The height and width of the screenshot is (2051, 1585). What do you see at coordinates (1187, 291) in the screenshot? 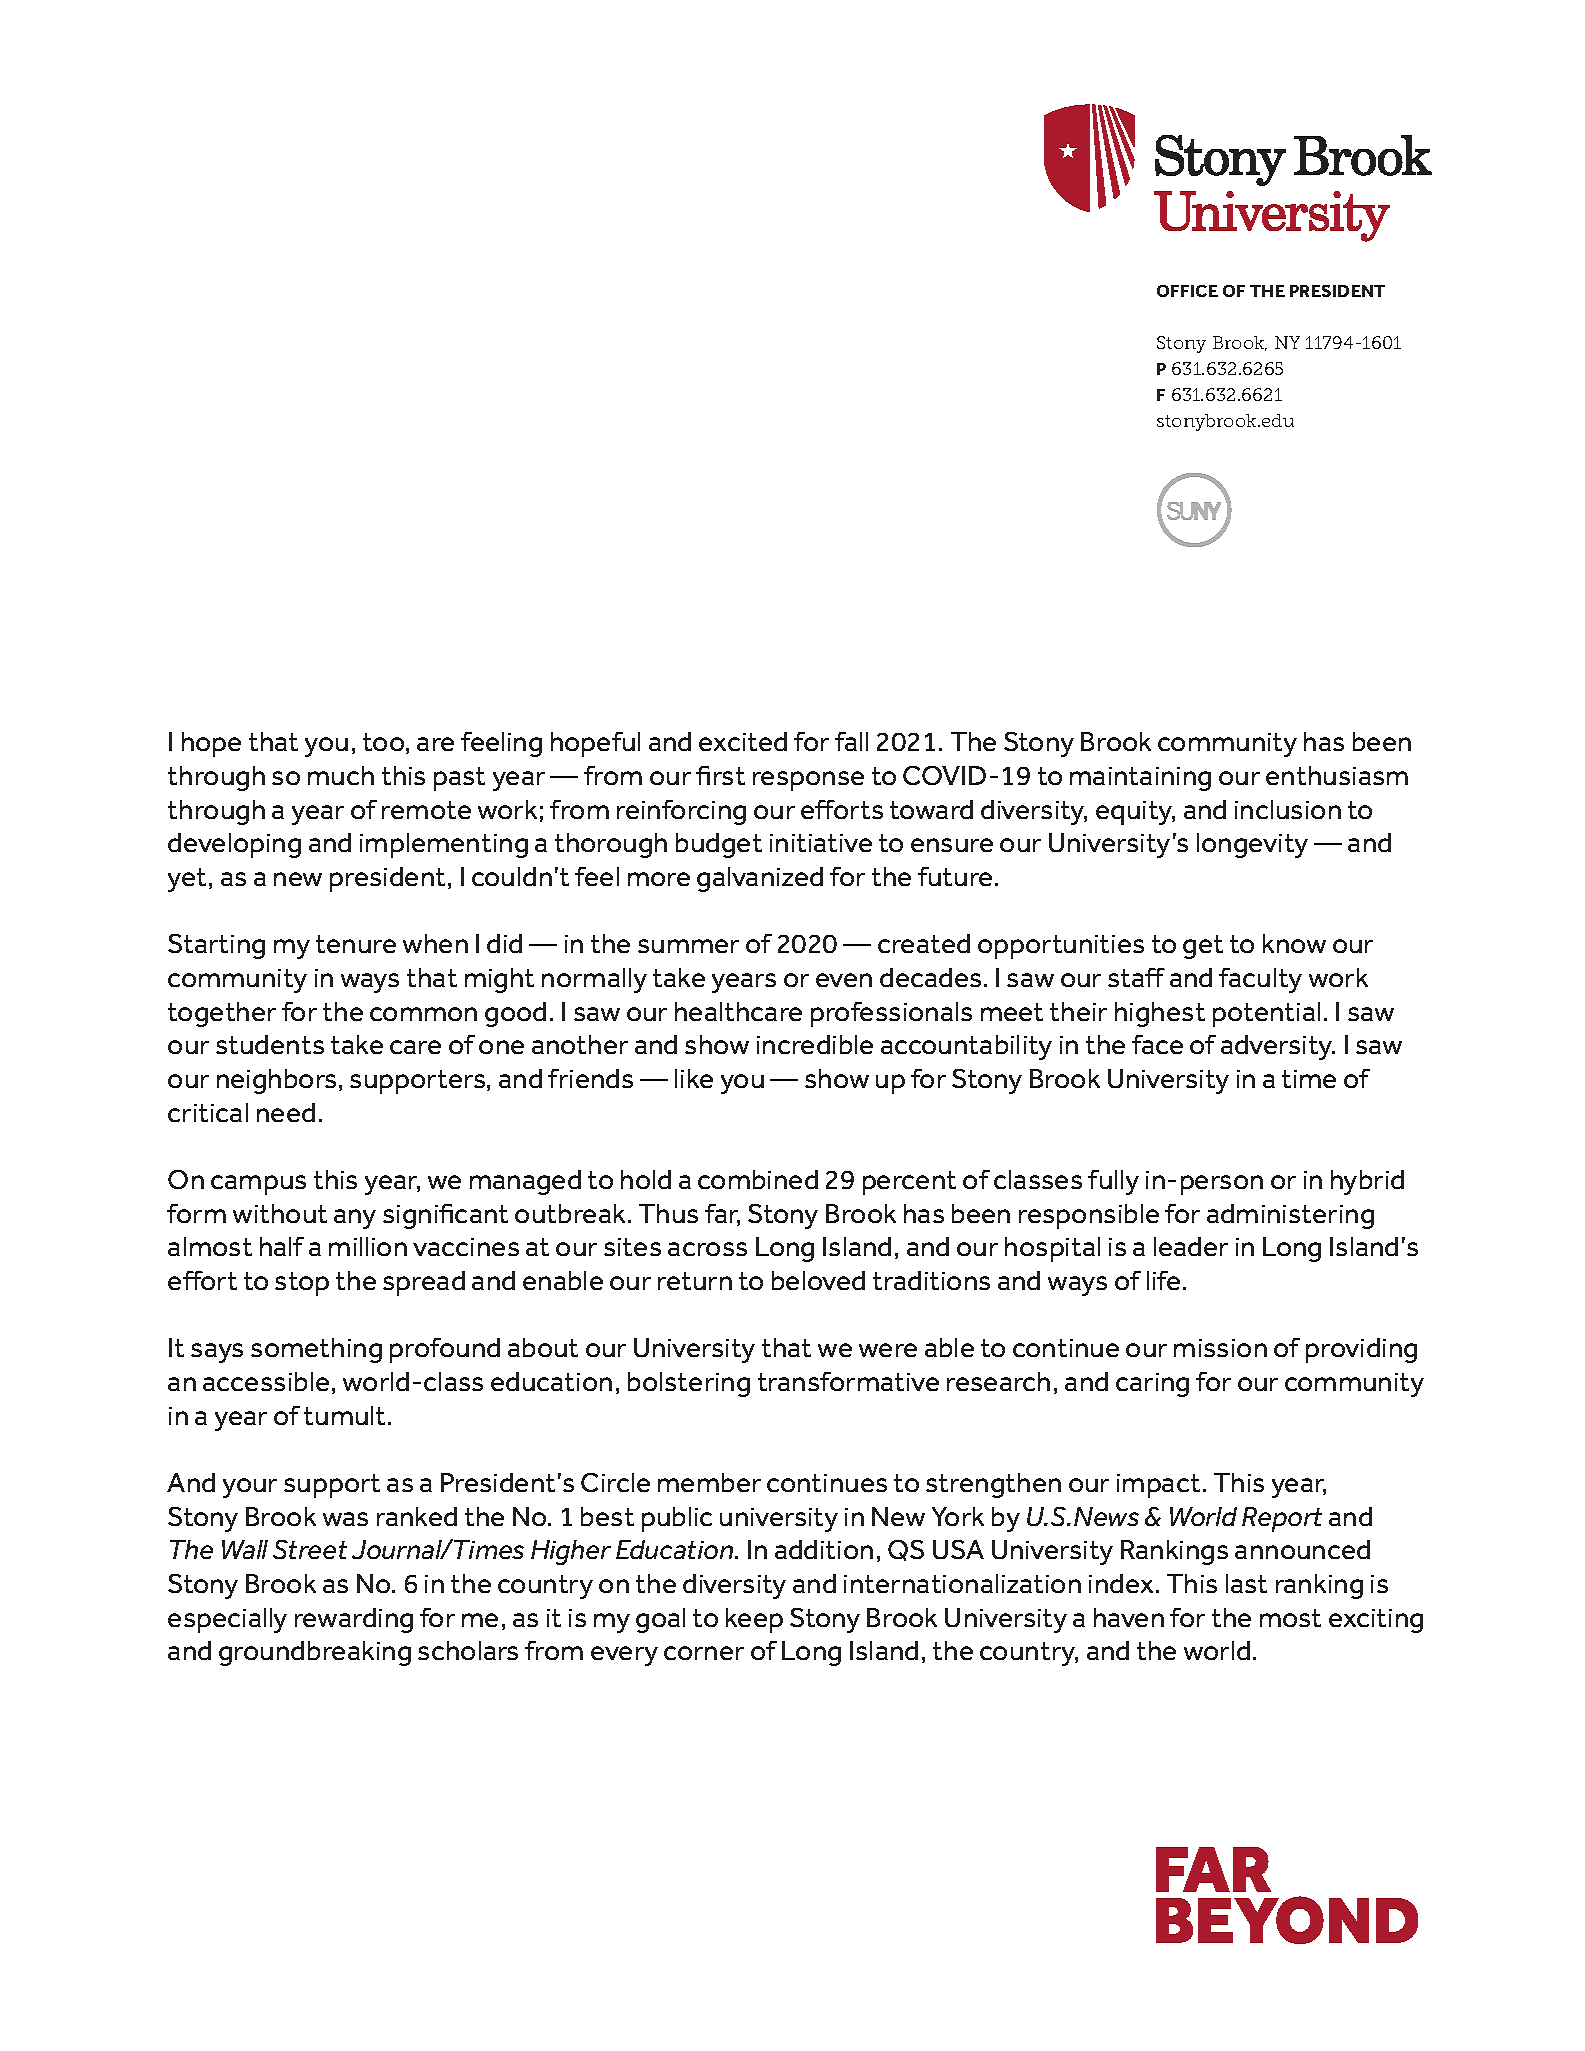
I see `OFFICE` at bounding box center [1187, 291].
